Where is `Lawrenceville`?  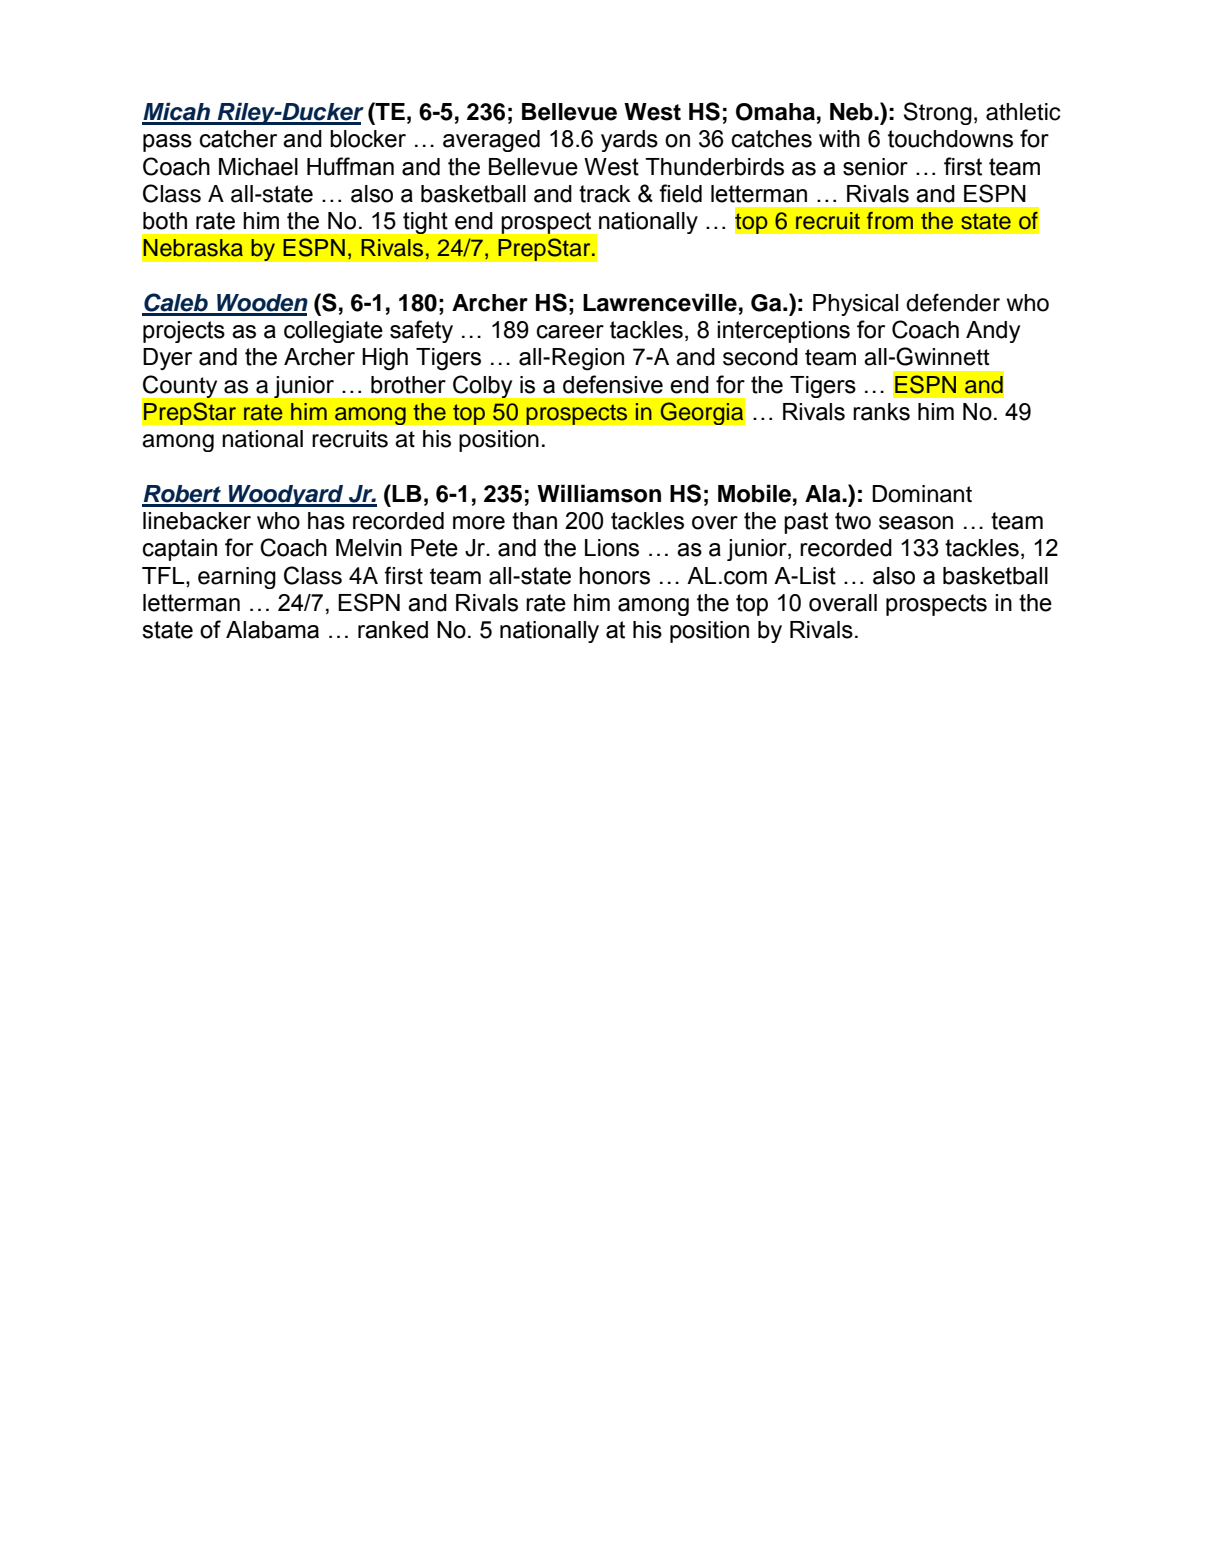 Lawrenceville is located at coordinates (660, 302).
